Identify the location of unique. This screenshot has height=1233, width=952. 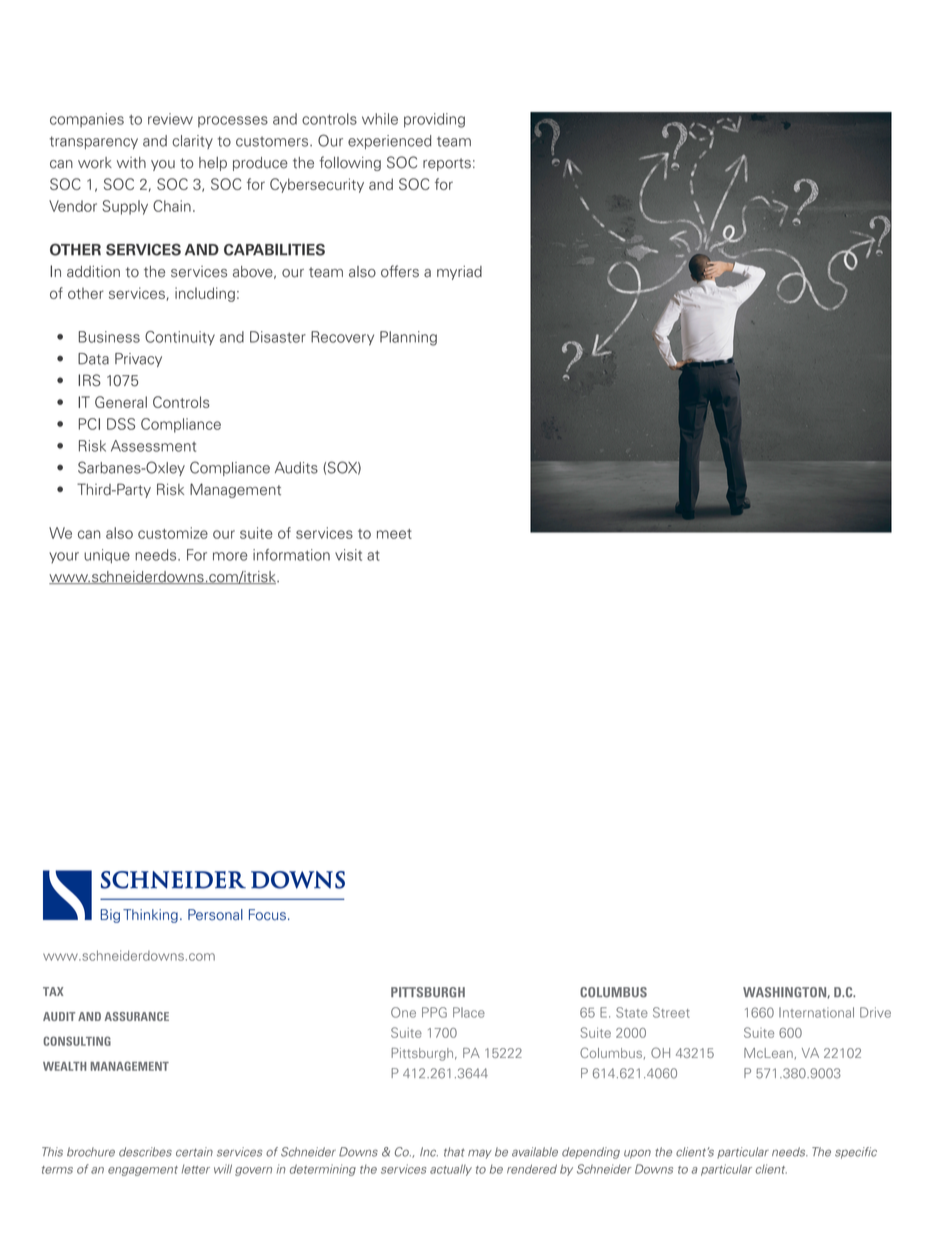
(107, 556).
